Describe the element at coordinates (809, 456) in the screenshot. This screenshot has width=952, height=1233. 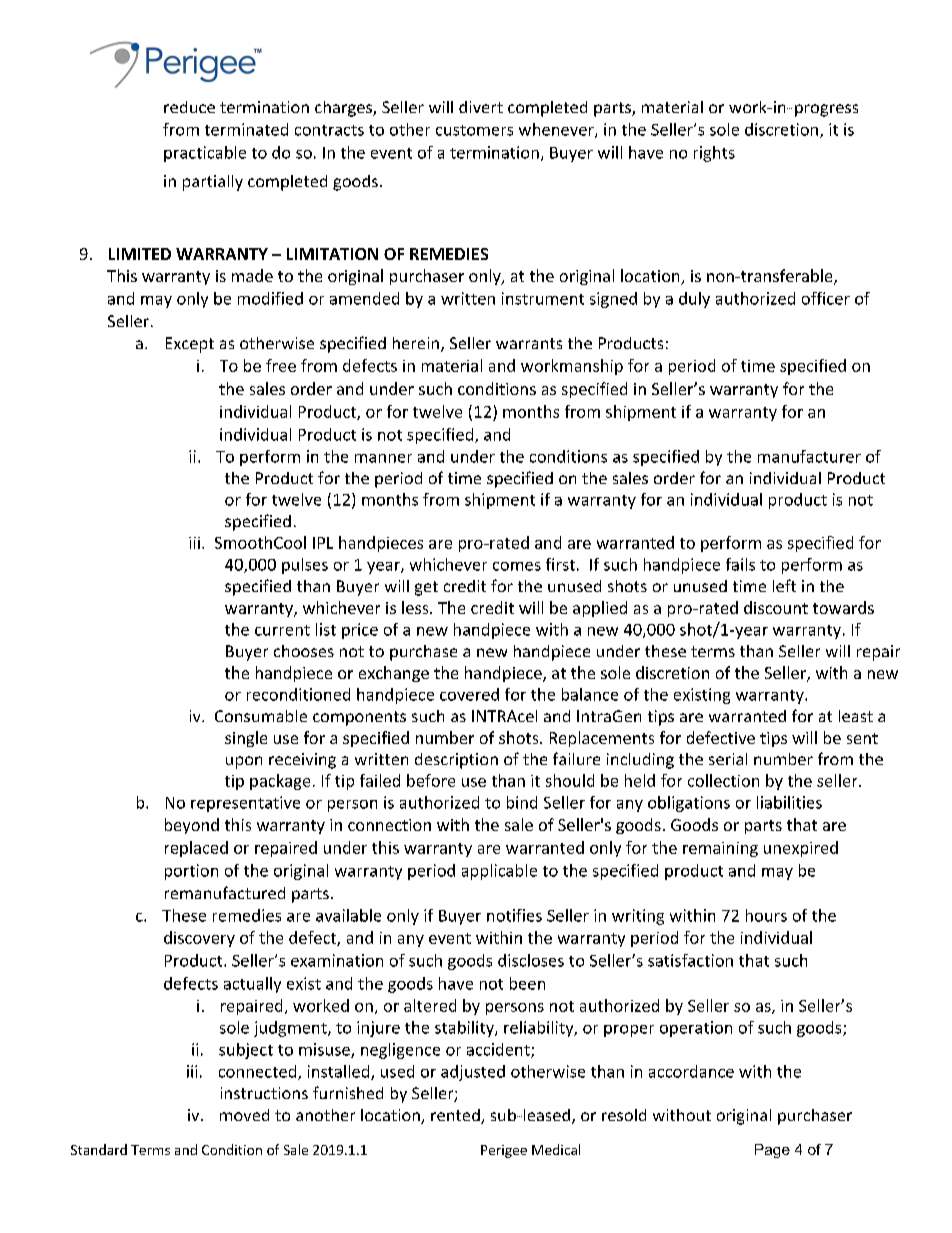
I see `manufacturer` at that location.
